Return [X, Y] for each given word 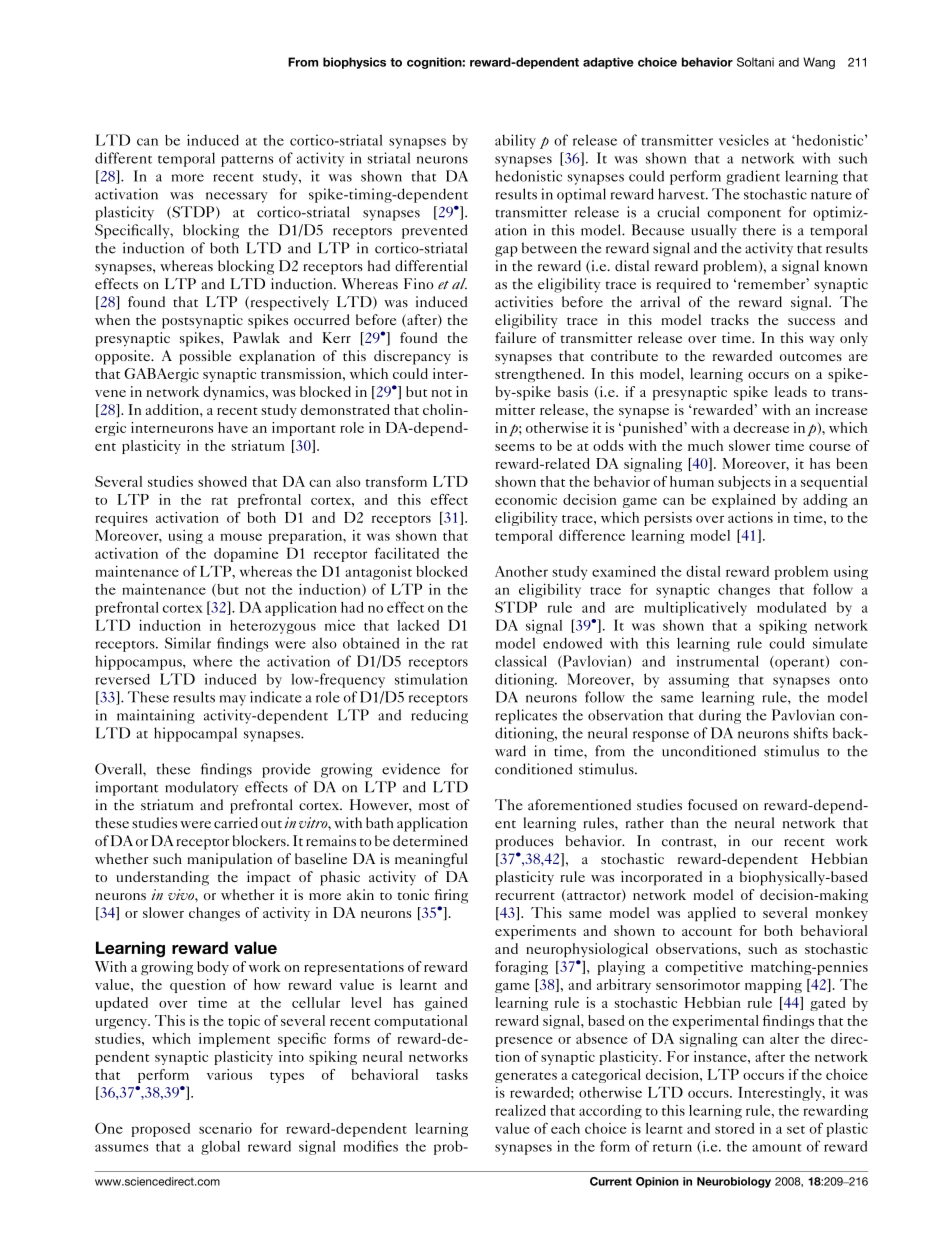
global [220, 1148]
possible [205, 357]
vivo [182, 894]
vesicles [744, 140]
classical [521, 661]
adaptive [608, 63]
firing [451, 896]
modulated [791, 607]
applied [712, 914]
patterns [247, 161]
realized [520, 1110]
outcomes [811, 357]
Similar [188, 643]
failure [515, 337]
